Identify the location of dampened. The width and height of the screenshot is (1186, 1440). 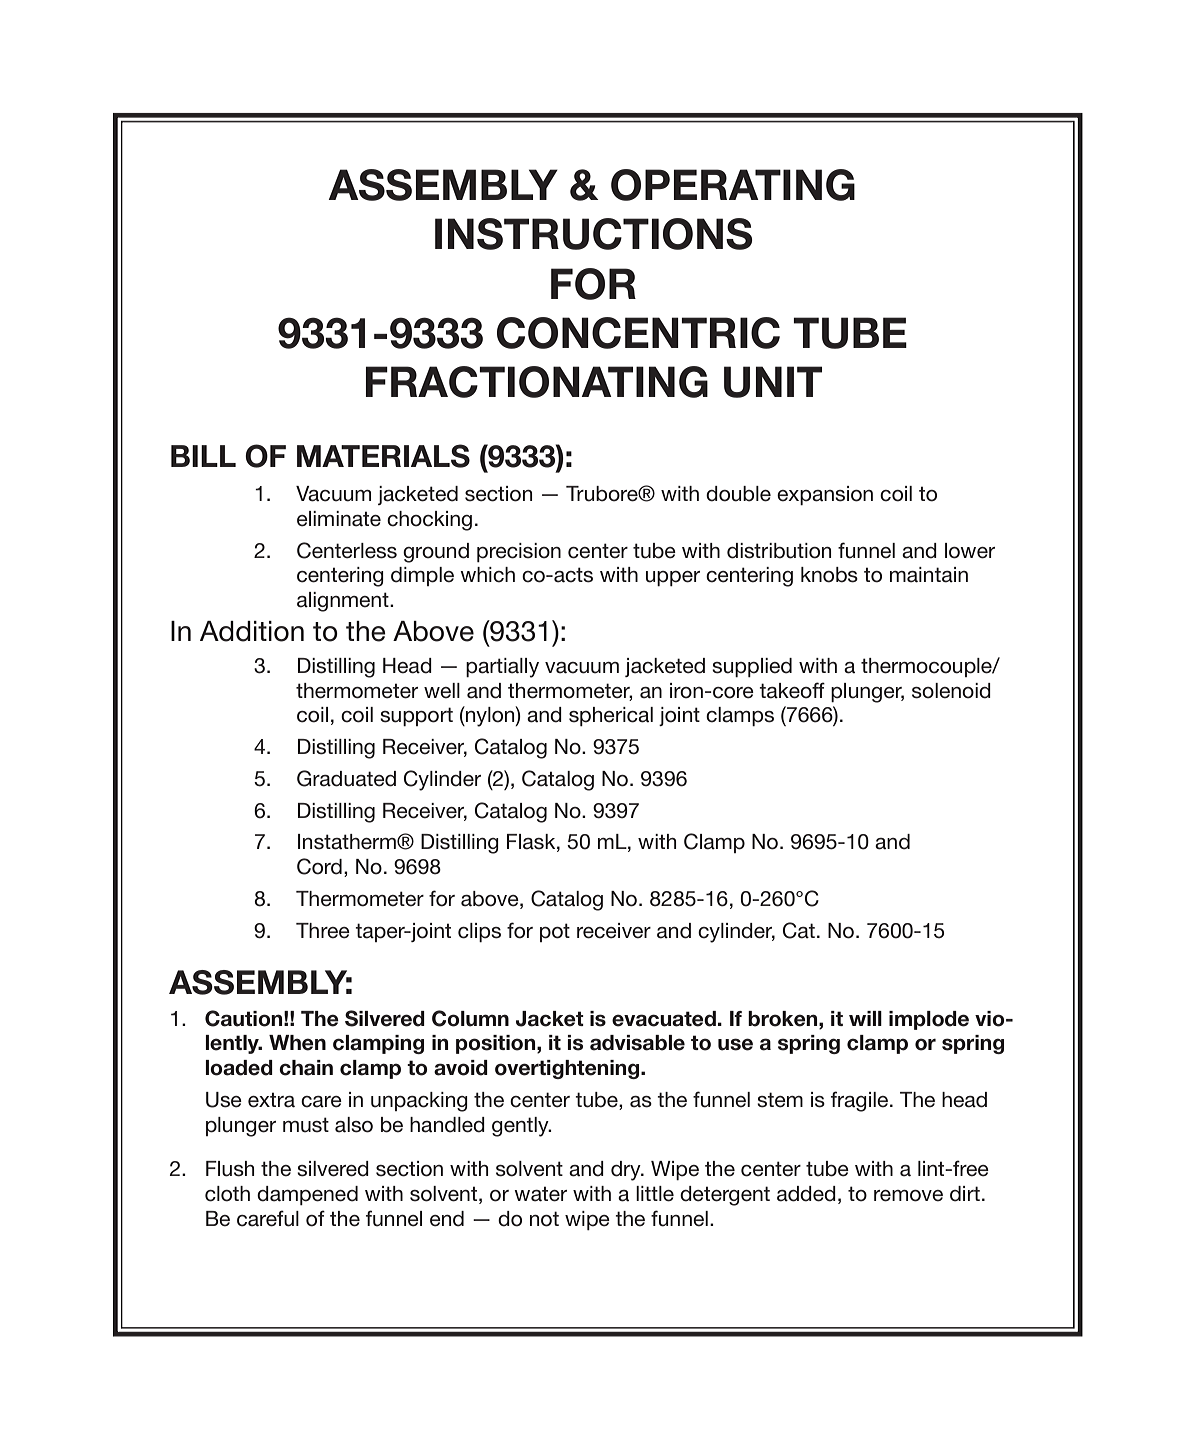
(307, 1195).
